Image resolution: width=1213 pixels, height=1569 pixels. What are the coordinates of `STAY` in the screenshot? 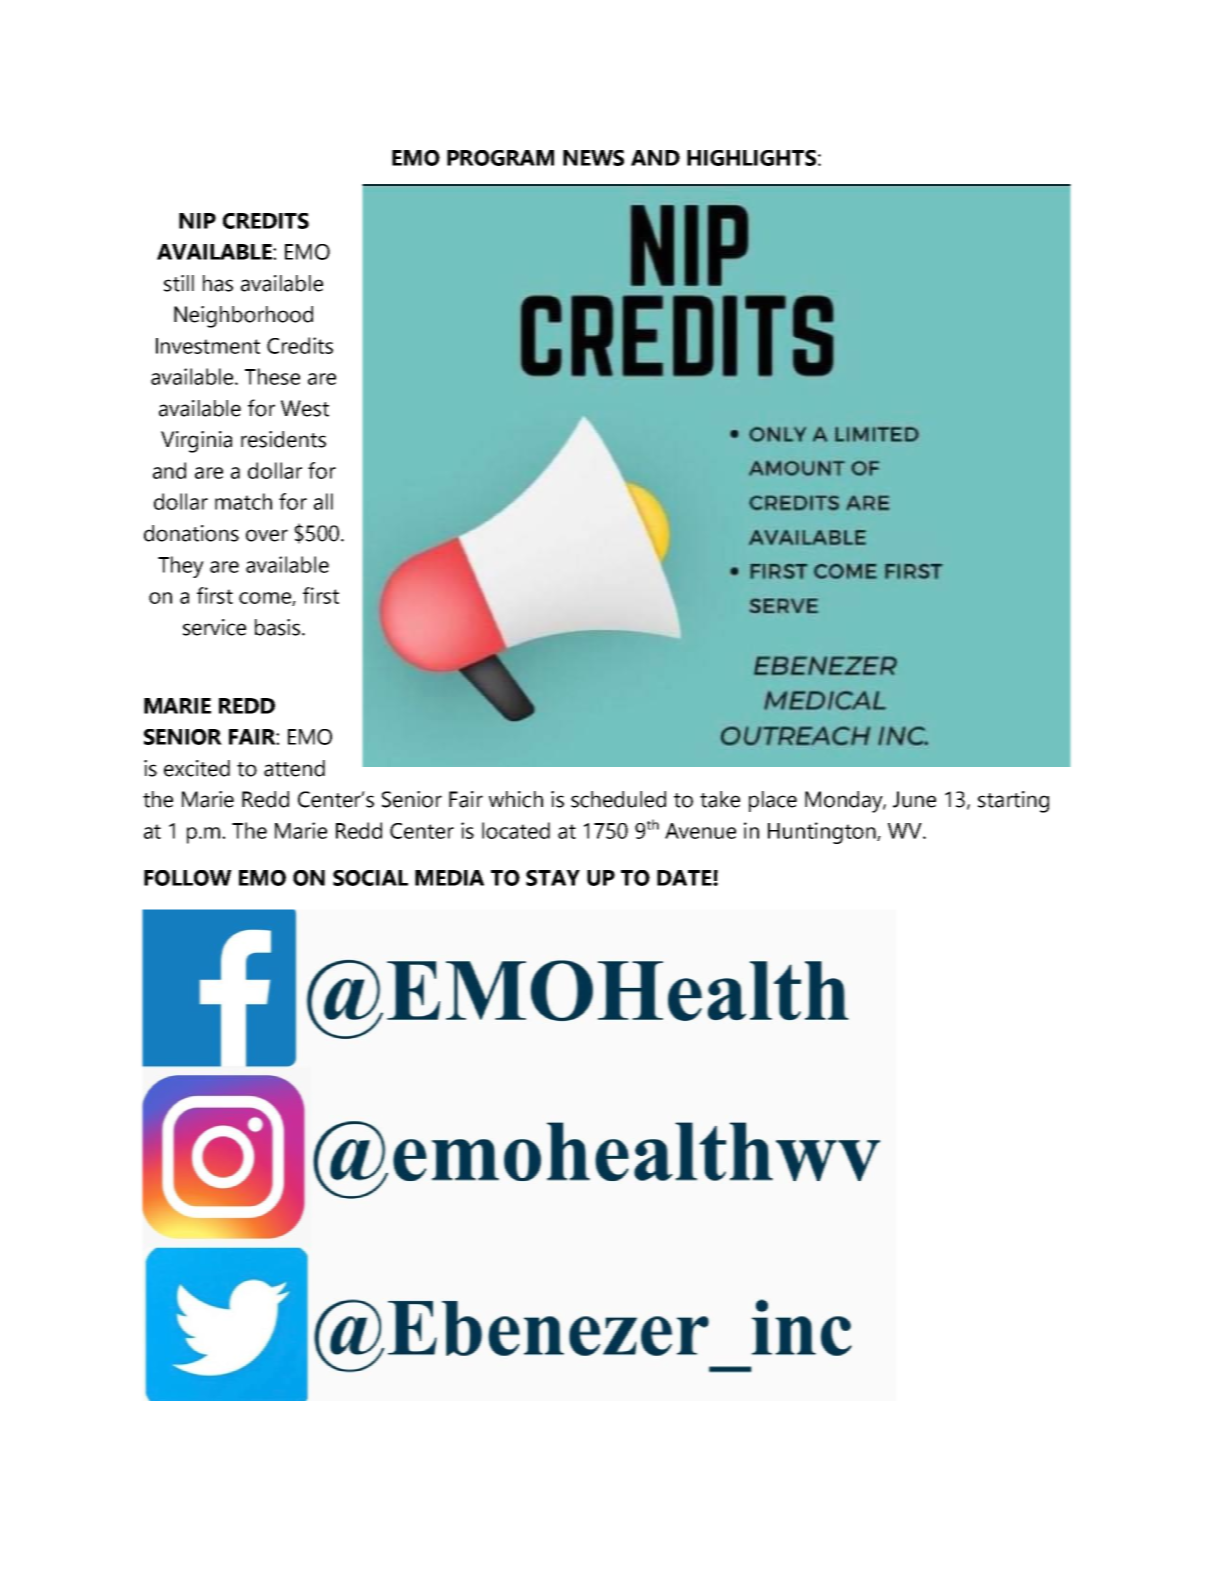 It's located at (553, 878).
